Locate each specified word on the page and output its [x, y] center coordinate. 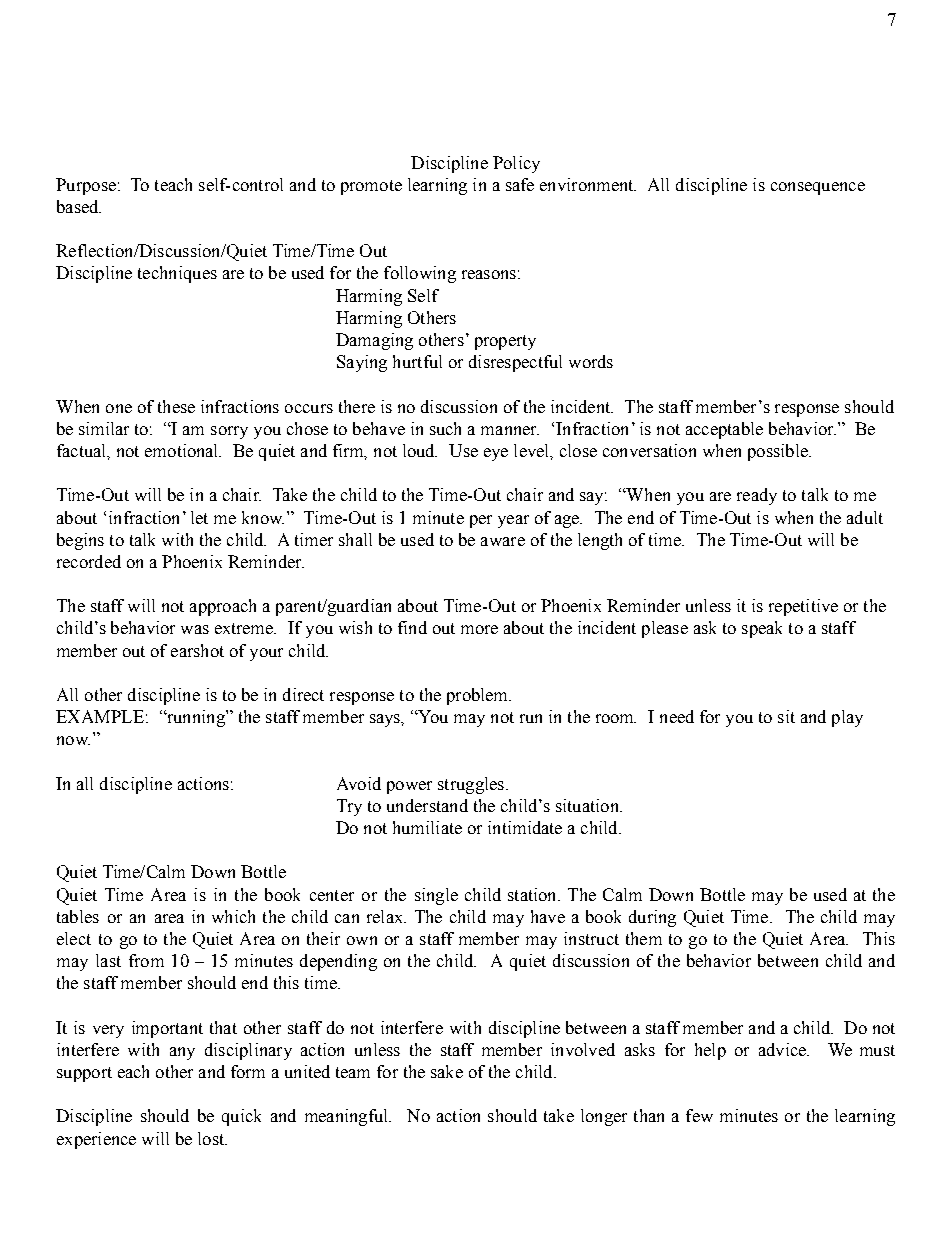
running [196, 718]
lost [212, 1138]
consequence [818, 188]
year [513, 521]
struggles [471, 785]
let [199, 517]
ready [757, 496]
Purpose [86, 186]
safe [520, 184]
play [847, 718]
